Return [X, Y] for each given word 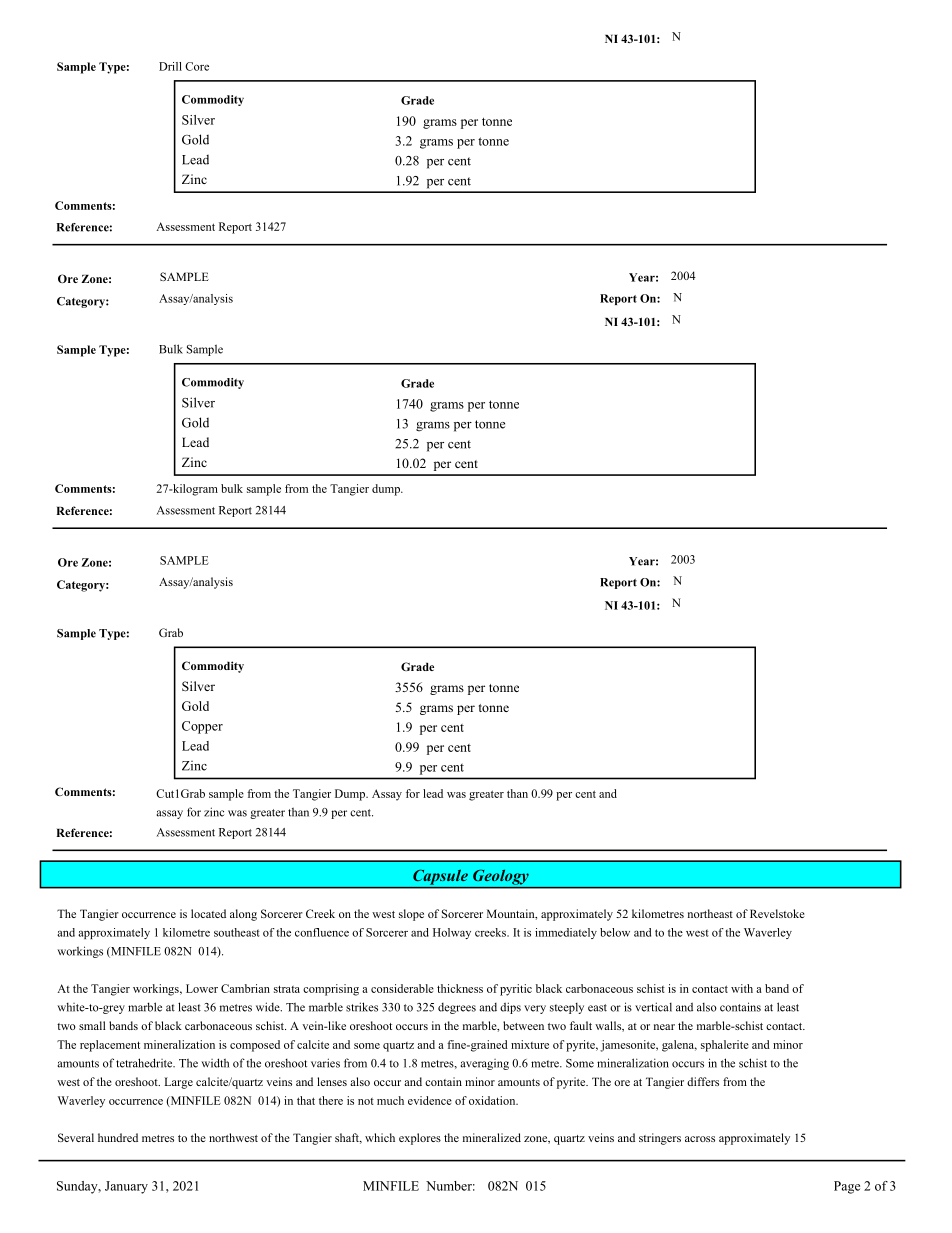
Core [197, 66]
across [700, 1139]
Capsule [440, 877]
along [243, 915]
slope [411, 915]
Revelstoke [777, 913]
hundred [118, 1137]
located [208, 913]
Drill [170, 66]
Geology [501, 877]
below [615, 932]
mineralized [492, 1137]
